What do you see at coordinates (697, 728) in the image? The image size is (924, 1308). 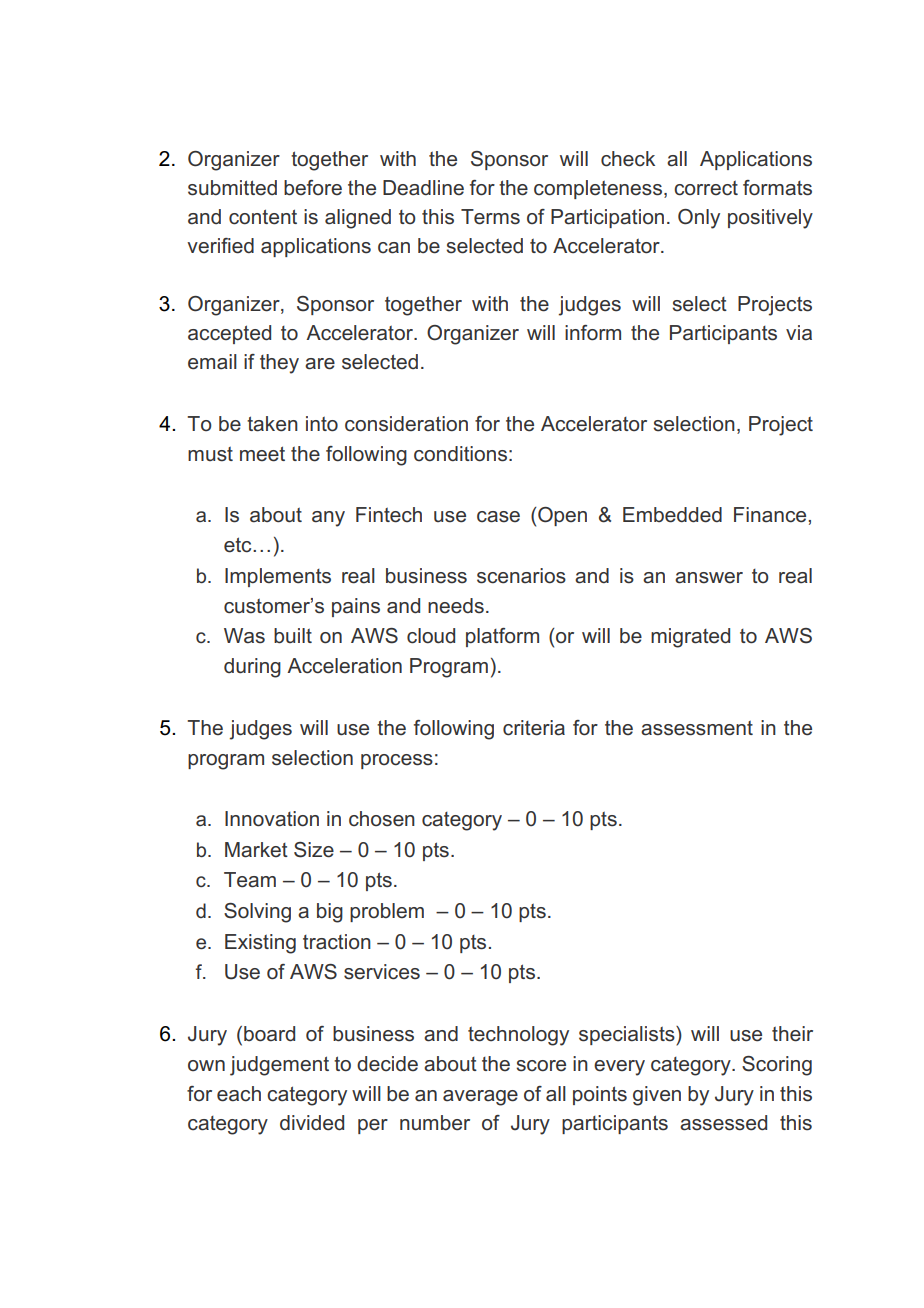 I see `assessment` at bounding box center [697, 728].
